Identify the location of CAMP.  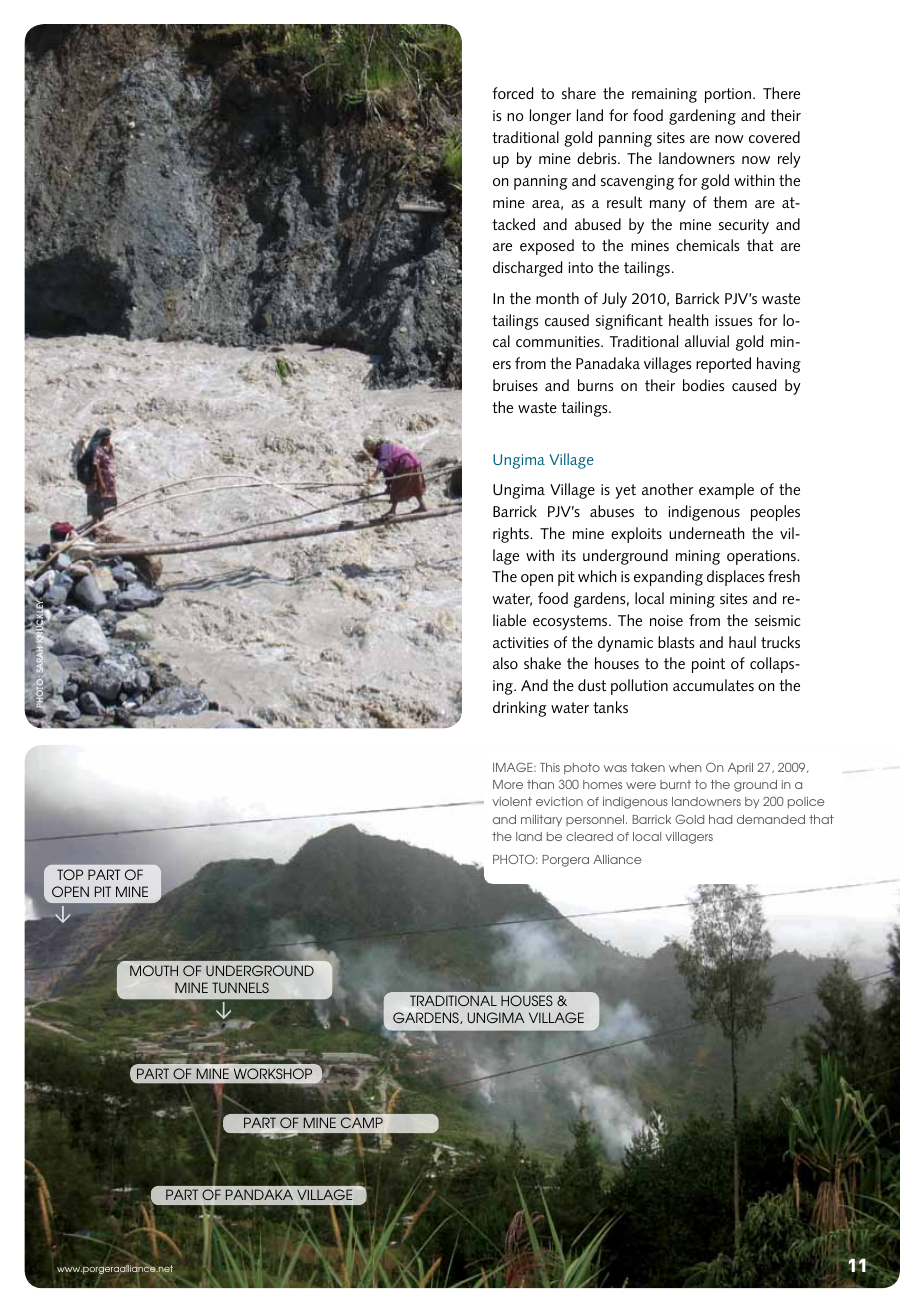
(362, 1122).
